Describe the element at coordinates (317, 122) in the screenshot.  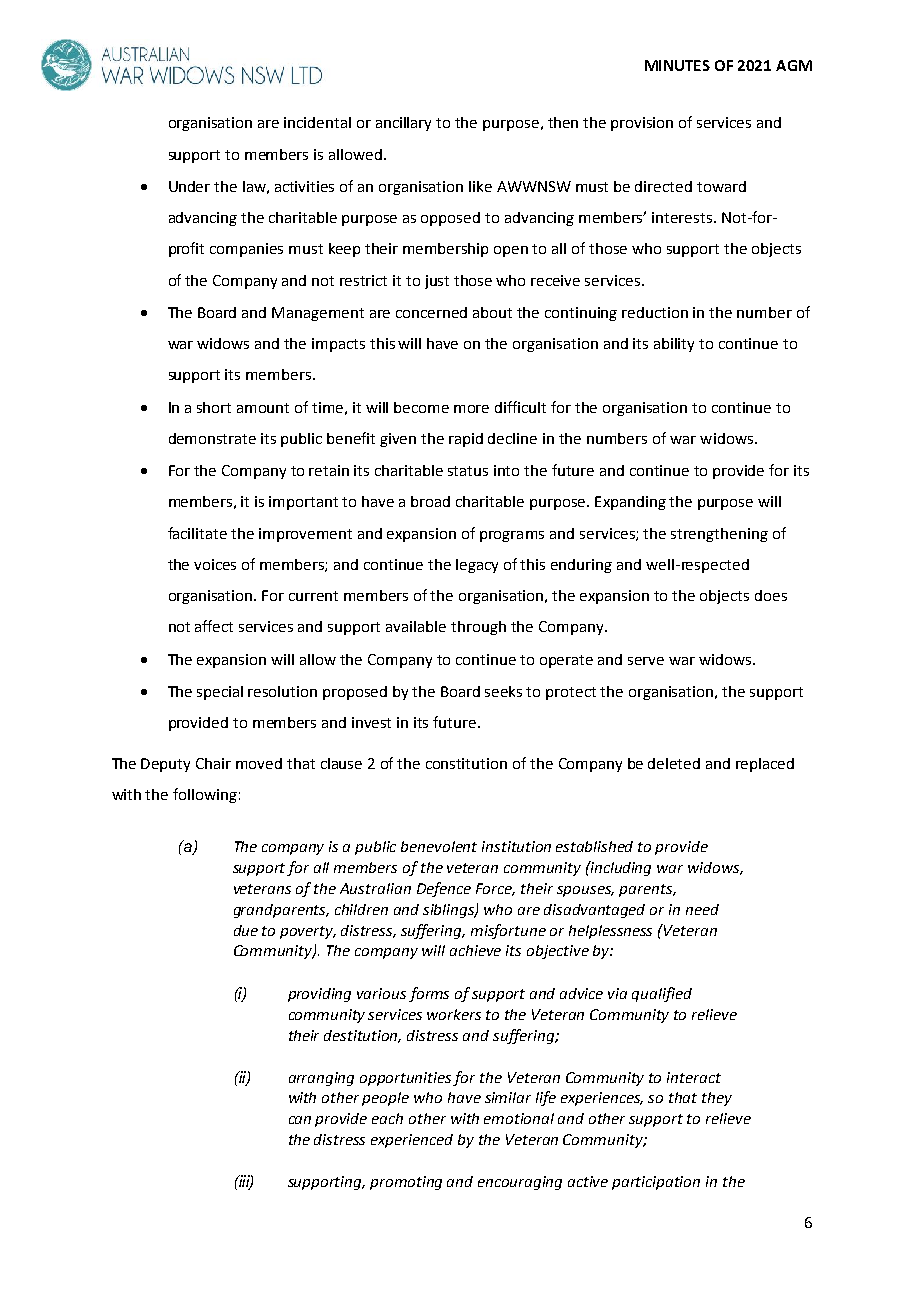
I see `incidental` at that location.
